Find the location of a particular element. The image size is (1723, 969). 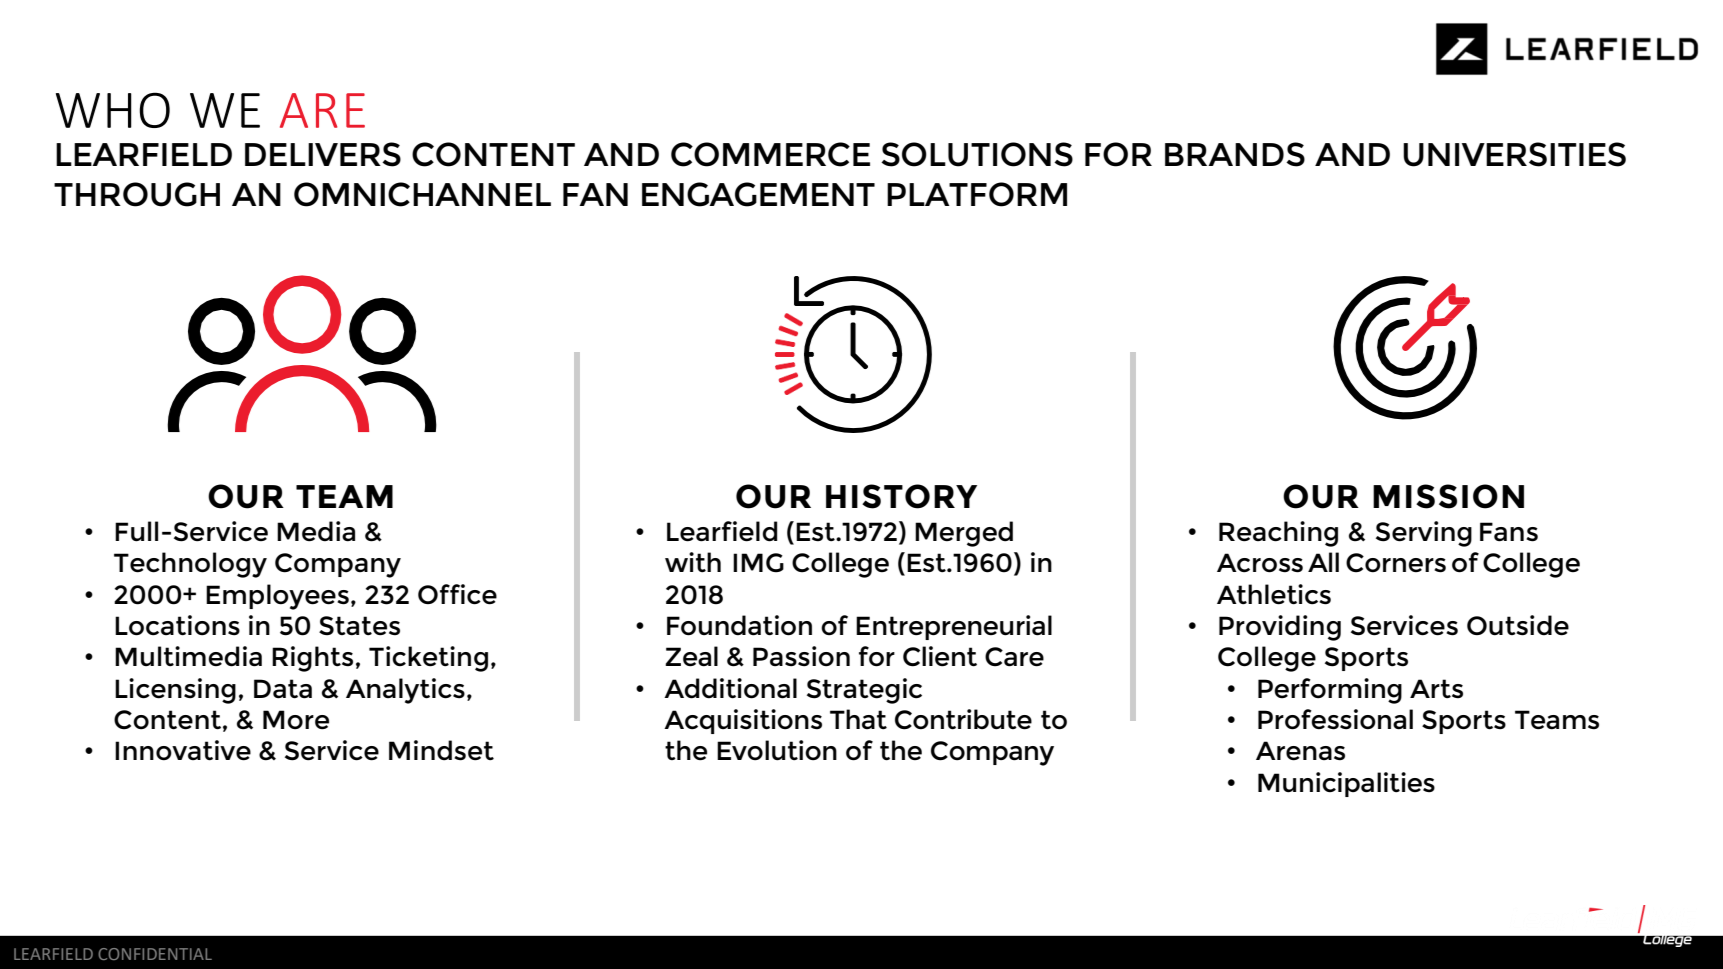

CONFIDENTIAL is located at coordinates (155, 954).
